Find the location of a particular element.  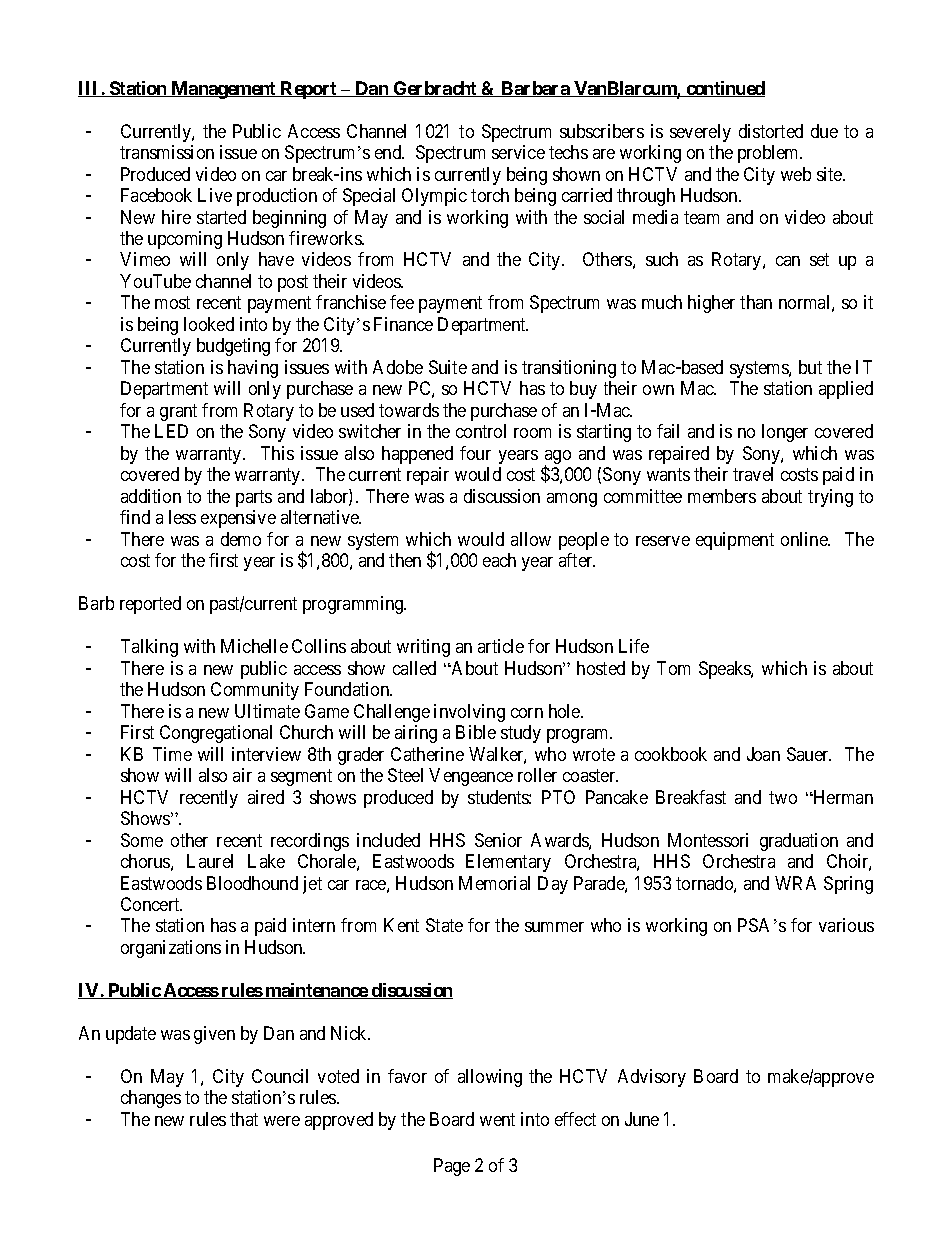

service is located at coordinates (518, 152).
